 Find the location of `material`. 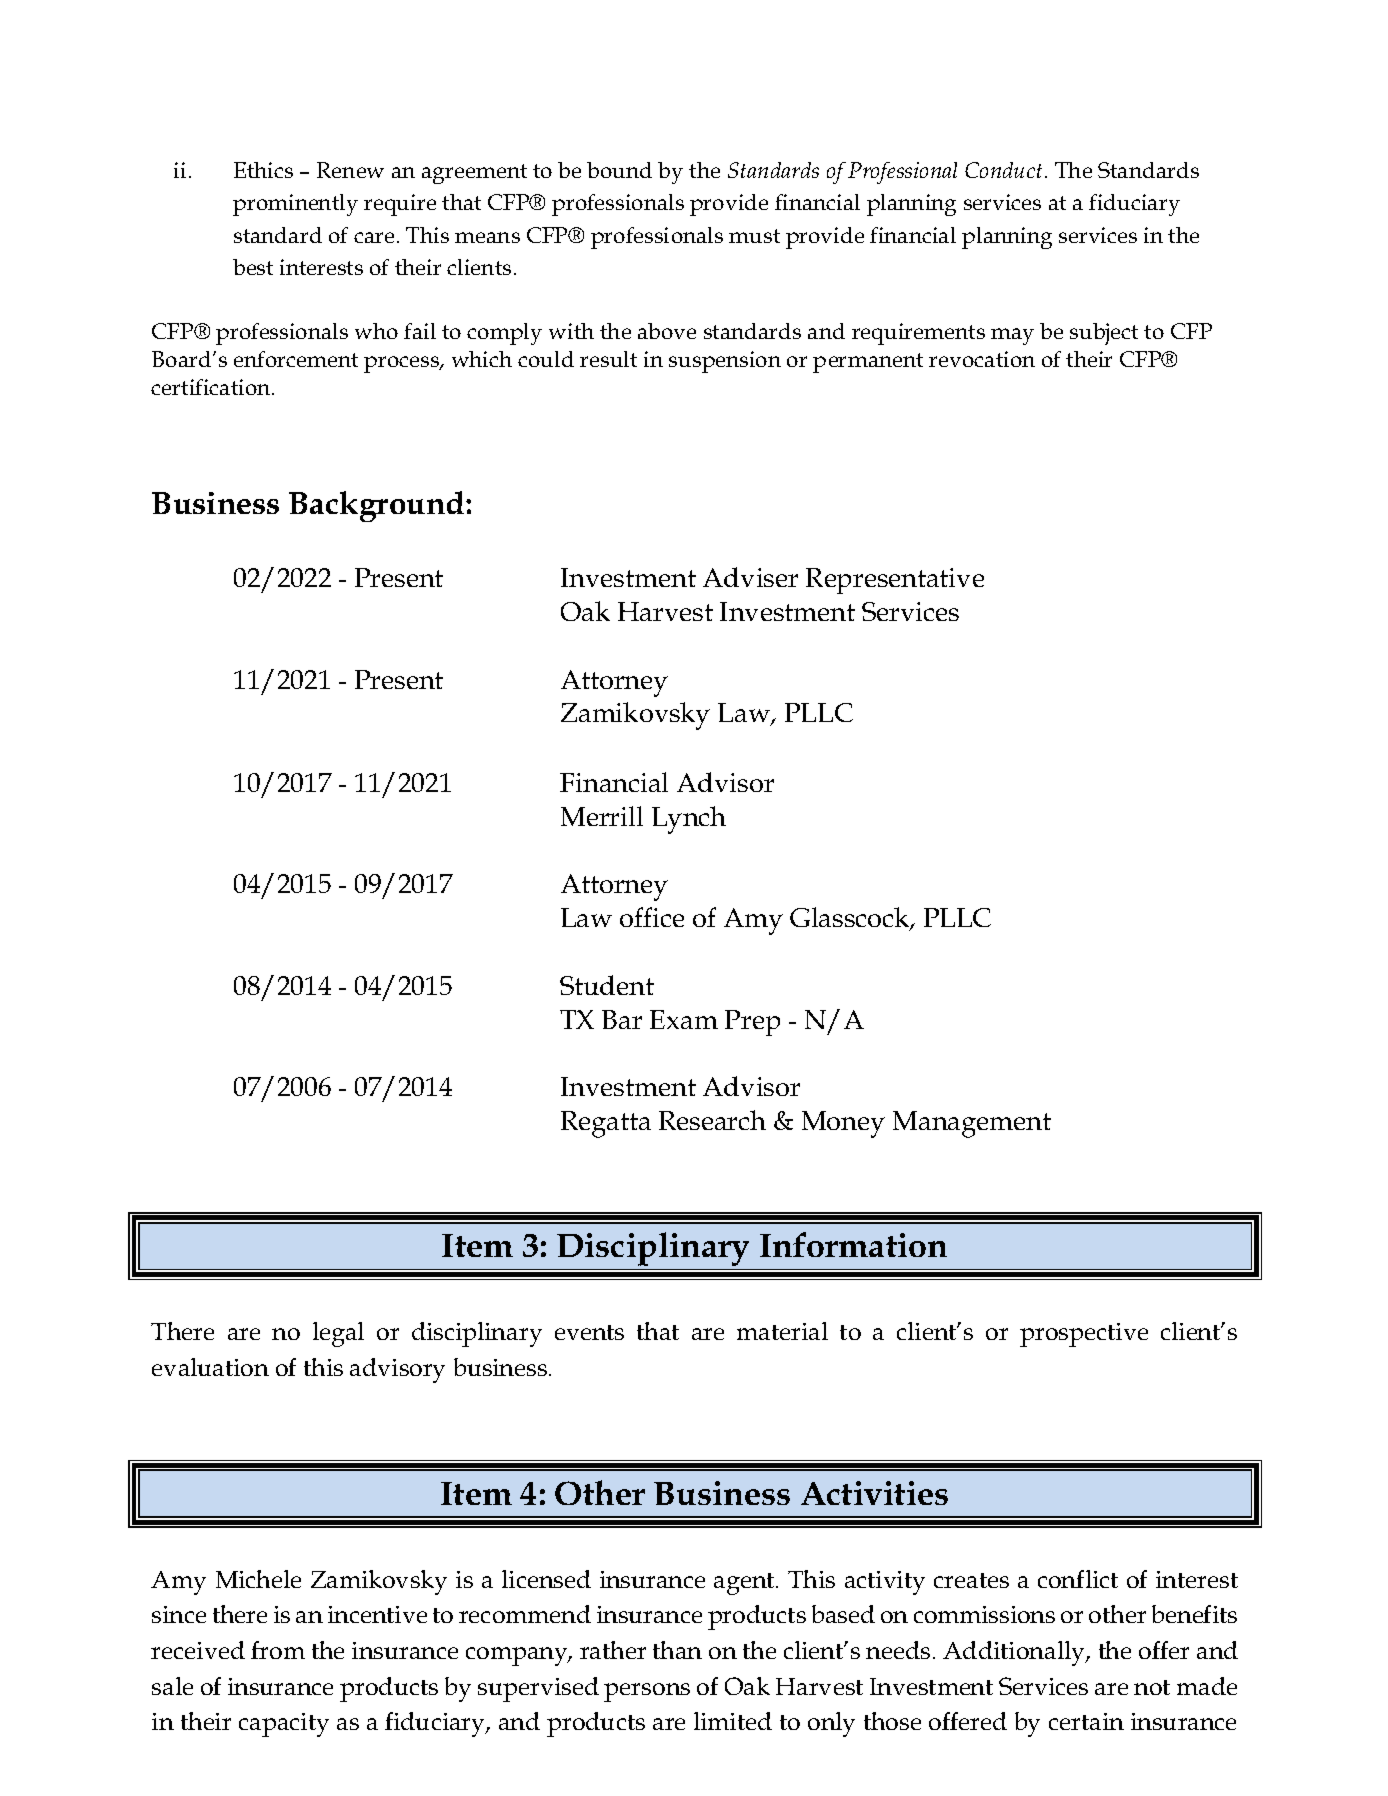

material is located at coordinates (782, 1331).
